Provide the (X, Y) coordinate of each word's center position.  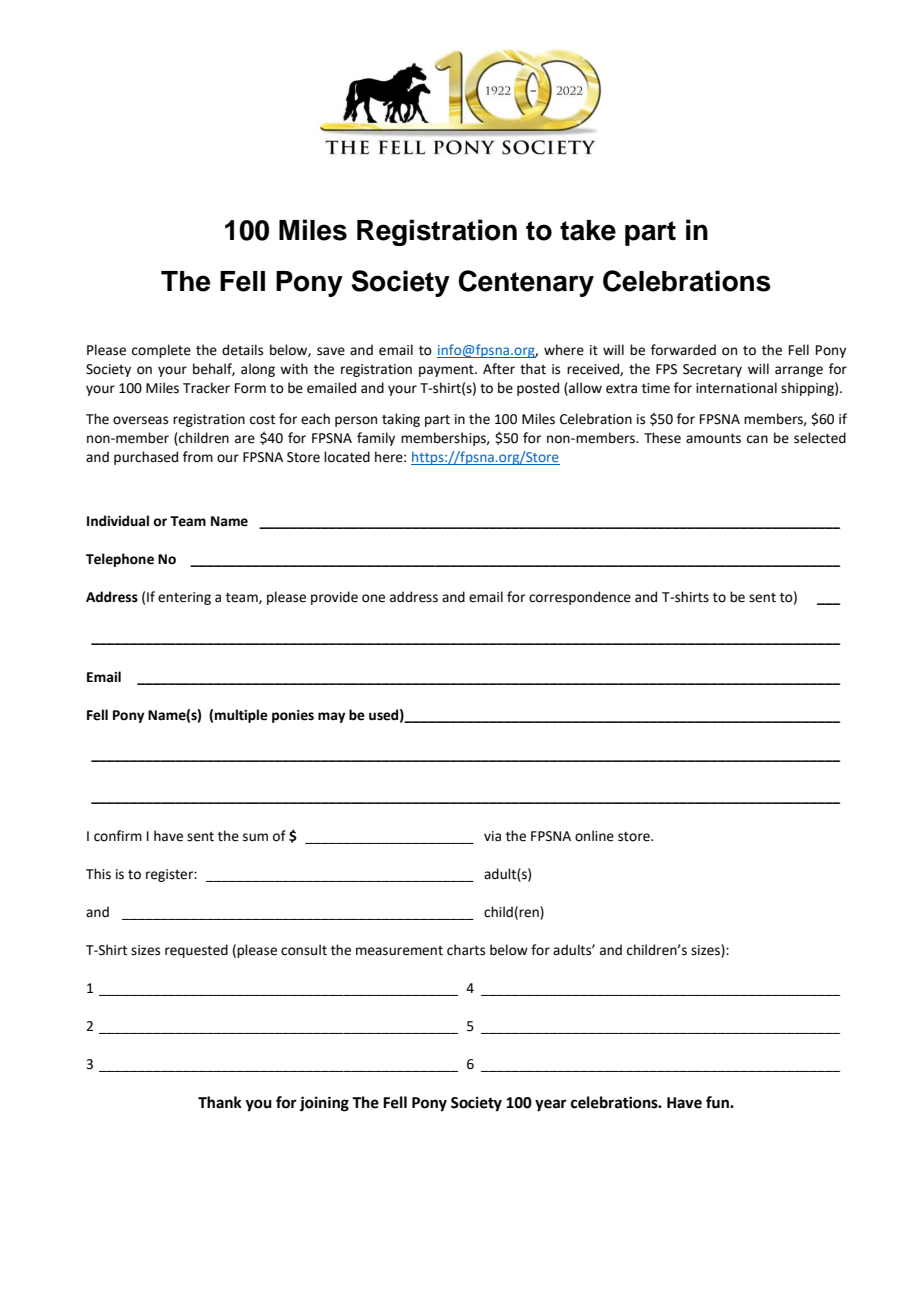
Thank (220, 1102)
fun (718, 1102)
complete (161, 351)
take (588, 230)
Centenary (526, 283)
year (551, 1105)
